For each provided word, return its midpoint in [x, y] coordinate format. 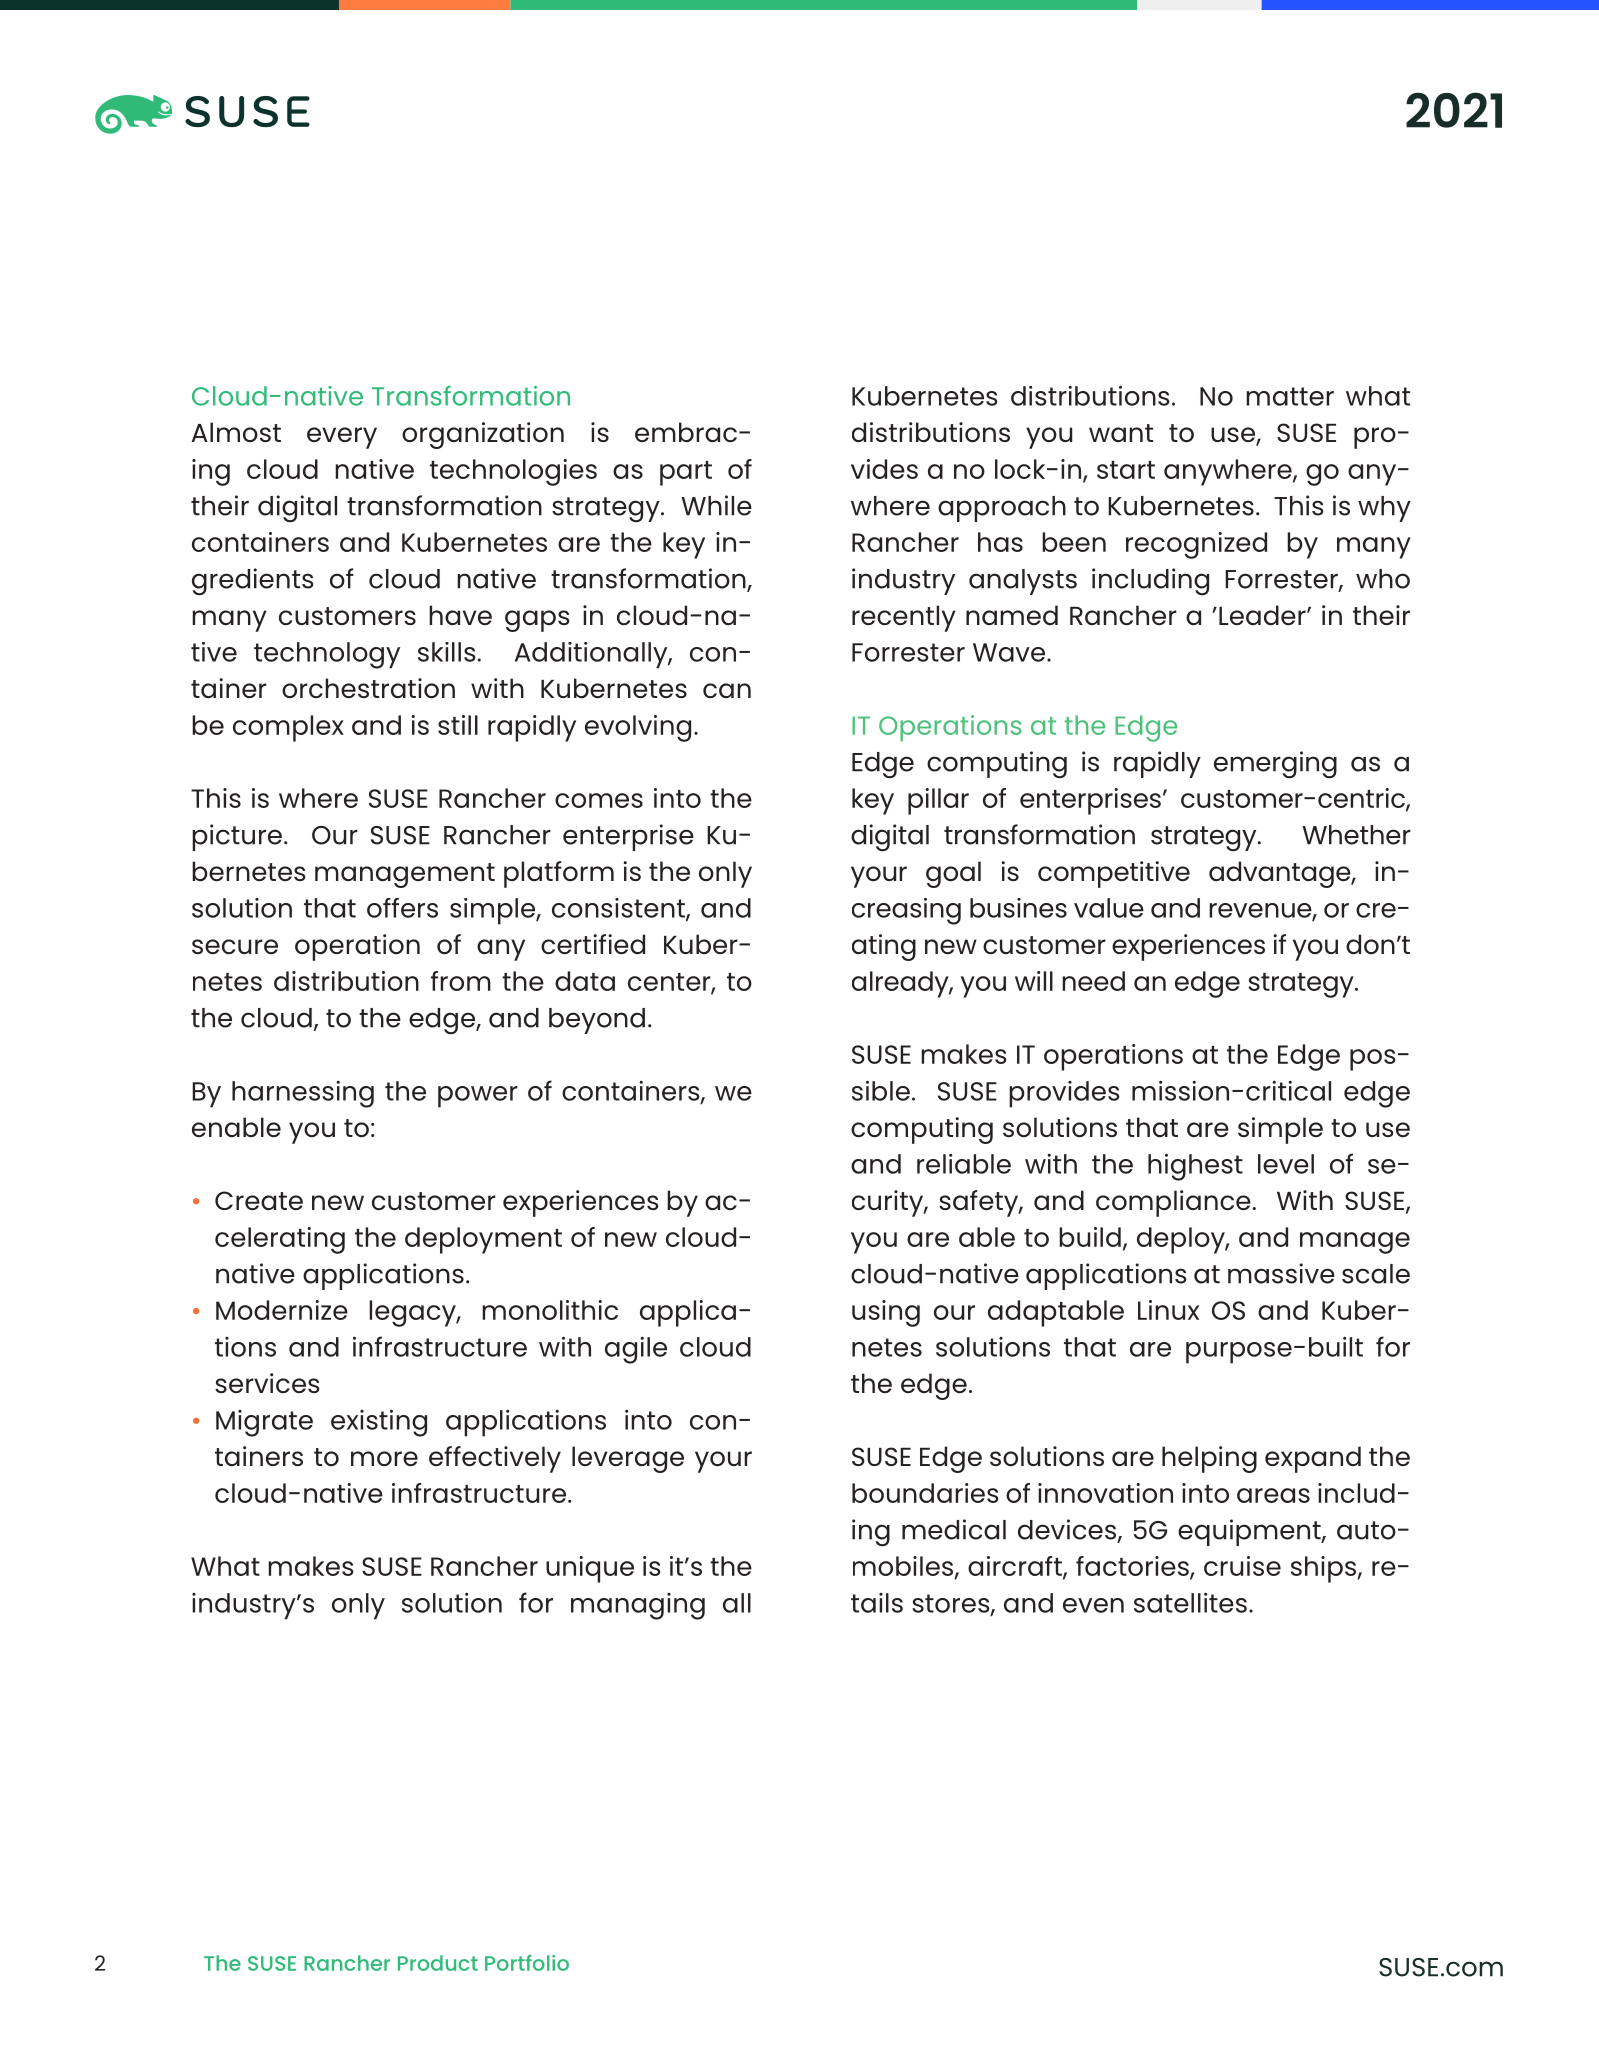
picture [237, 837]
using [886, 1313]
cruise [1242, 1566]
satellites [1190, 1602]
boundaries [925, 1493]
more [384, 1458]
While [716, 505]
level [1286, 1164]
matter [1290, 396]
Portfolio [527, 1963]
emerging [1275, 765]
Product [438, 1963]
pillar [938, 801]
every [342, 438]
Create [259, 1200]
